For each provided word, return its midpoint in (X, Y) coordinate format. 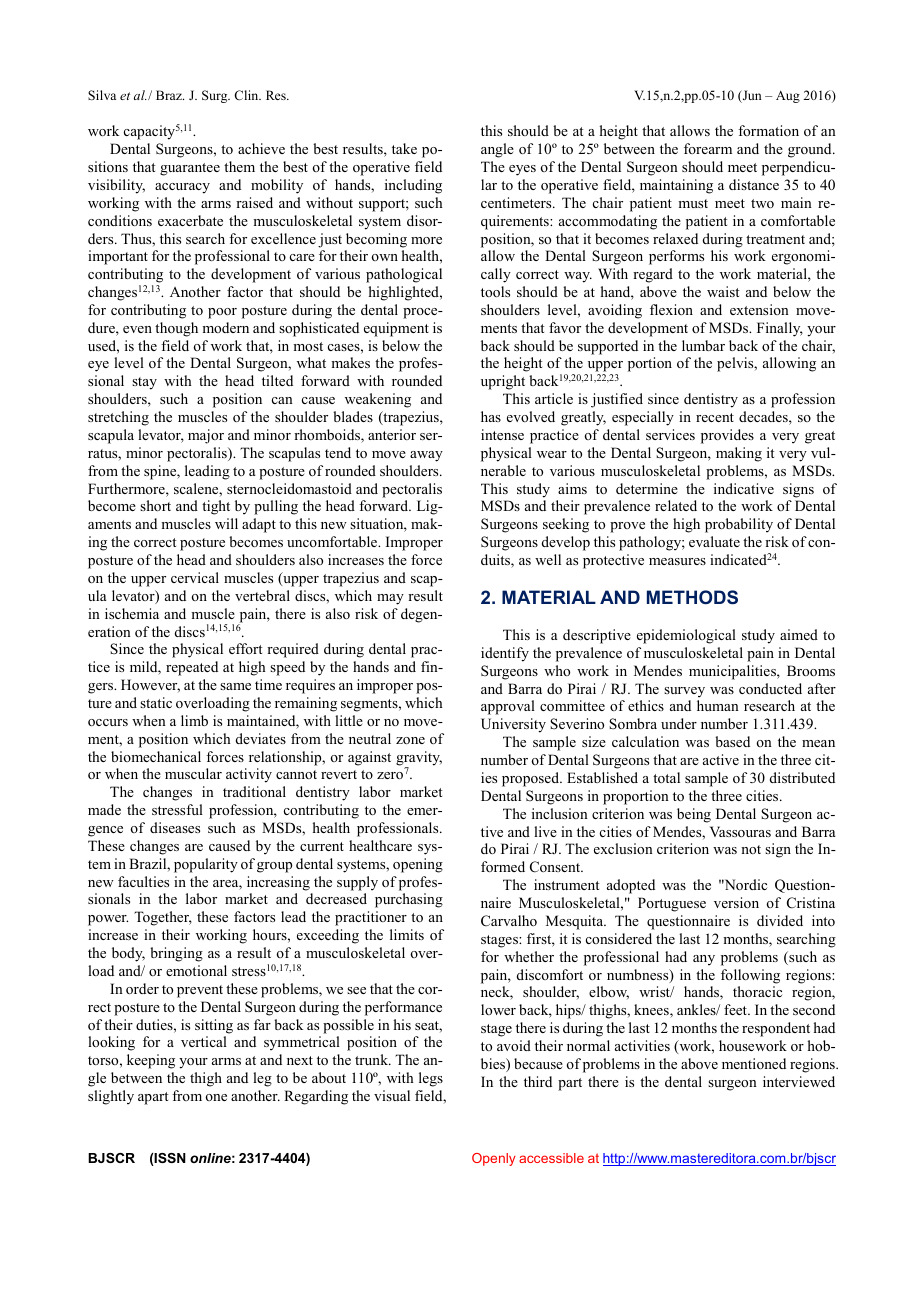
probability (739, 525)
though (176, 329)
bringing (176, 954)
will (226, 523)
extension (759, 309)
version (736, 902)
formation (768, 130)
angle (497, 150)
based (732, 741)
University (513, 725)
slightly (111, 1097)
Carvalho (509, 920)
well (548, 559)
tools (495, 291)
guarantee (190, 169)
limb (194, 720)
